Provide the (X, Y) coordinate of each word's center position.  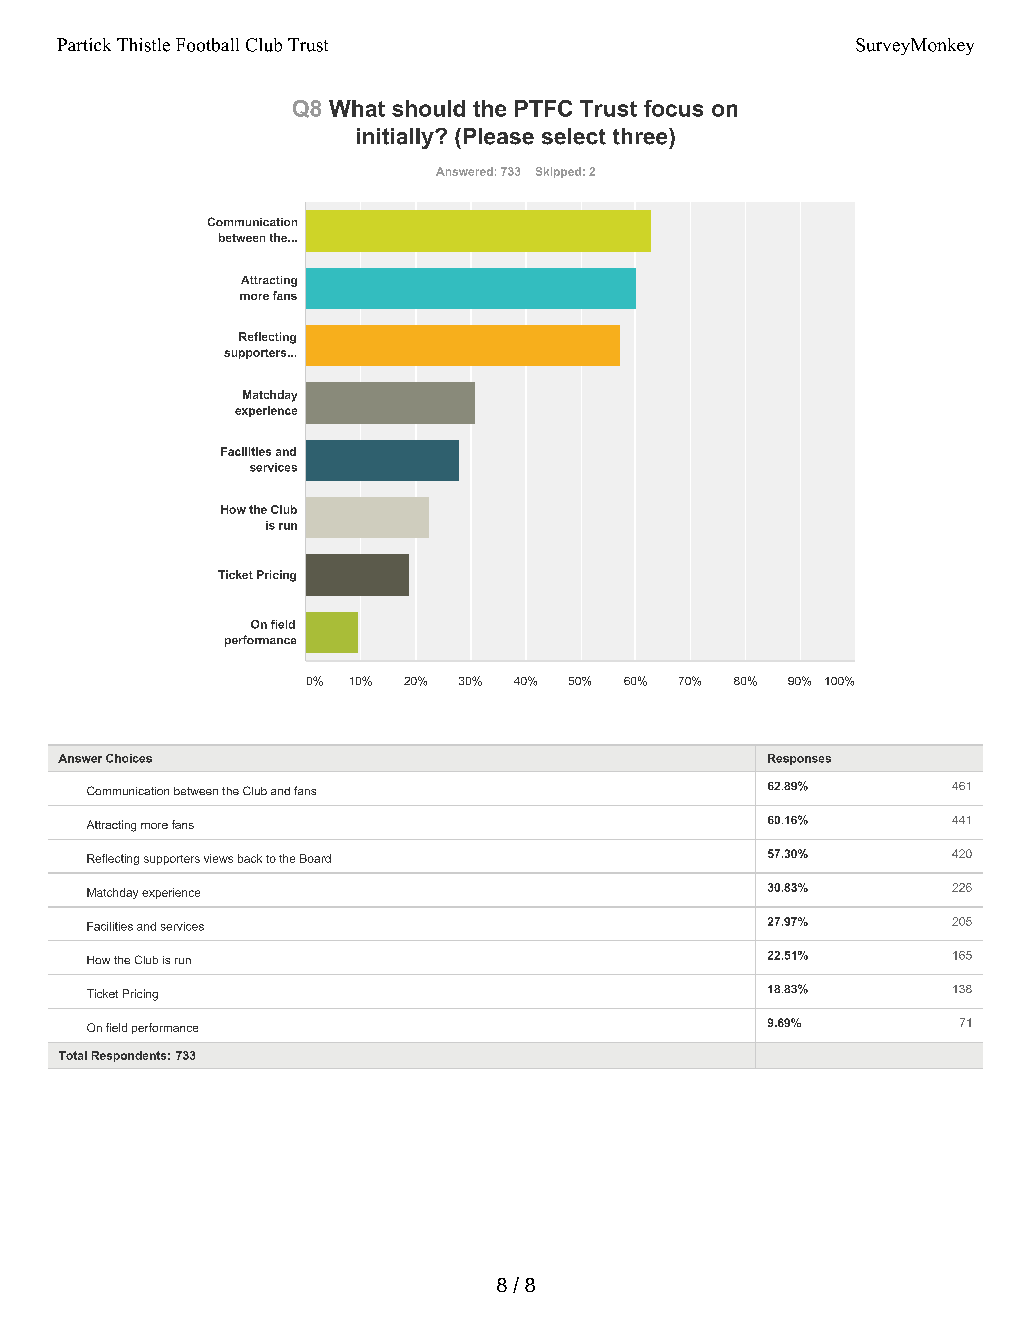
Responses (799, 759)
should (428, 108)
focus (673, 108)
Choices (129, 758)
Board (315, 858)
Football (207, 45)
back (250, 858)
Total (73, 1055)
